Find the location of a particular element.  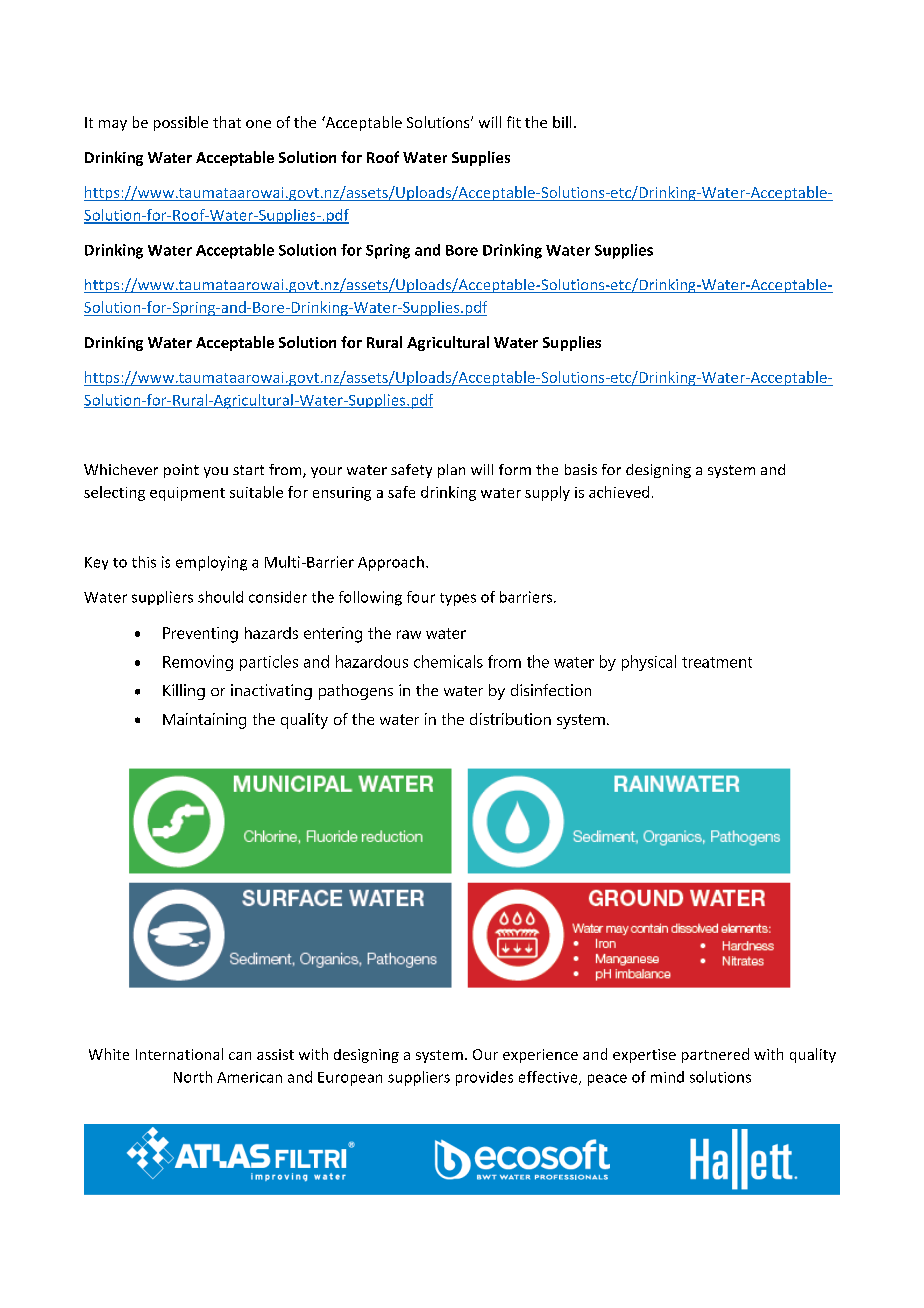

fit is located at coordinates (514, 122).
